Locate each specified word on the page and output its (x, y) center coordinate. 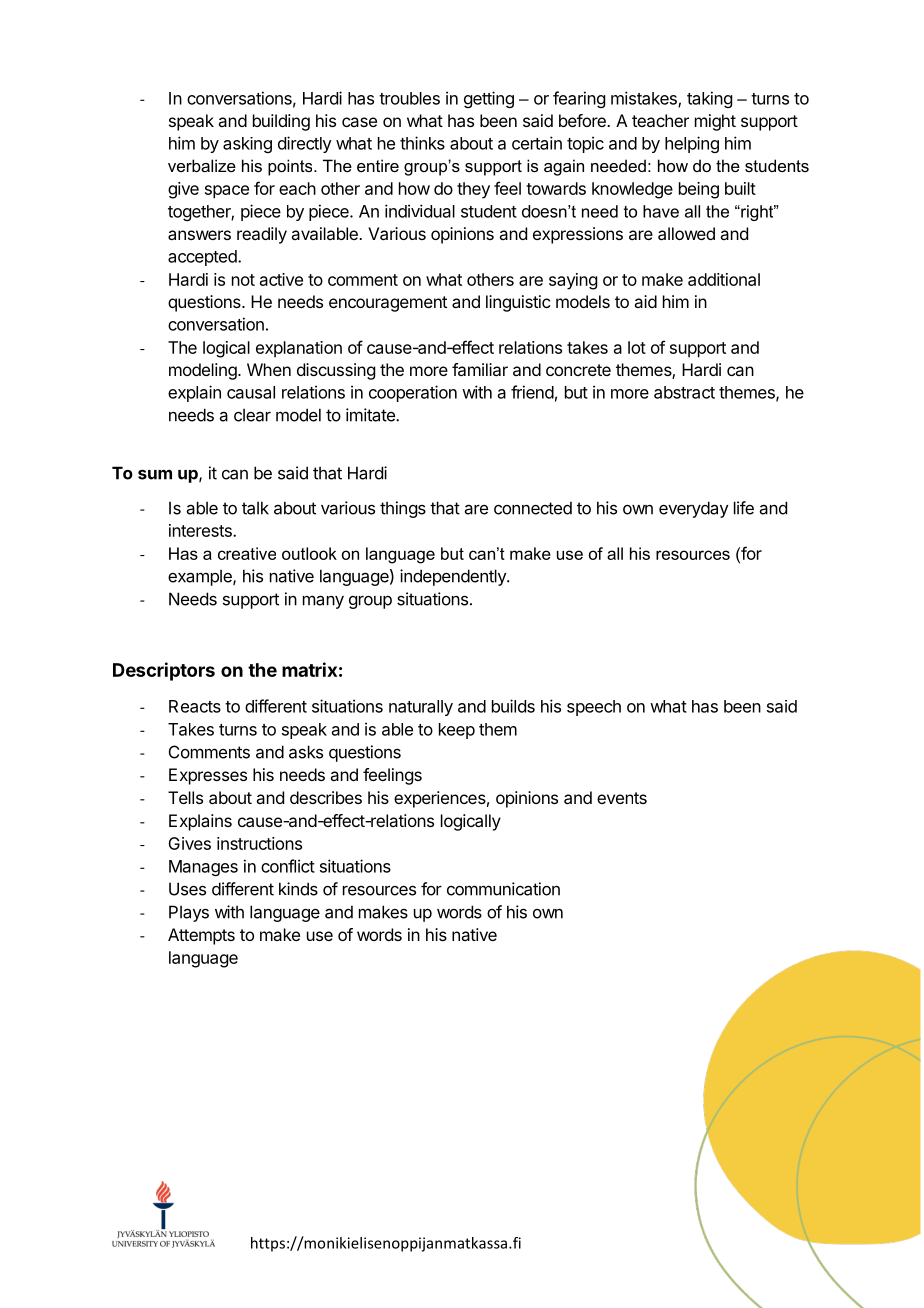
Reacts (195, 706)
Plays (189, 913)
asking (247, 145)
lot (637, 347)
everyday (694, 509)
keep (457, 731)
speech (594, 708)
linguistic (518, 303)
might (715, 122)
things (403, 509)
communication (503, 889)
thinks (422, 143)
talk (255, 508)
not (243, 280)
